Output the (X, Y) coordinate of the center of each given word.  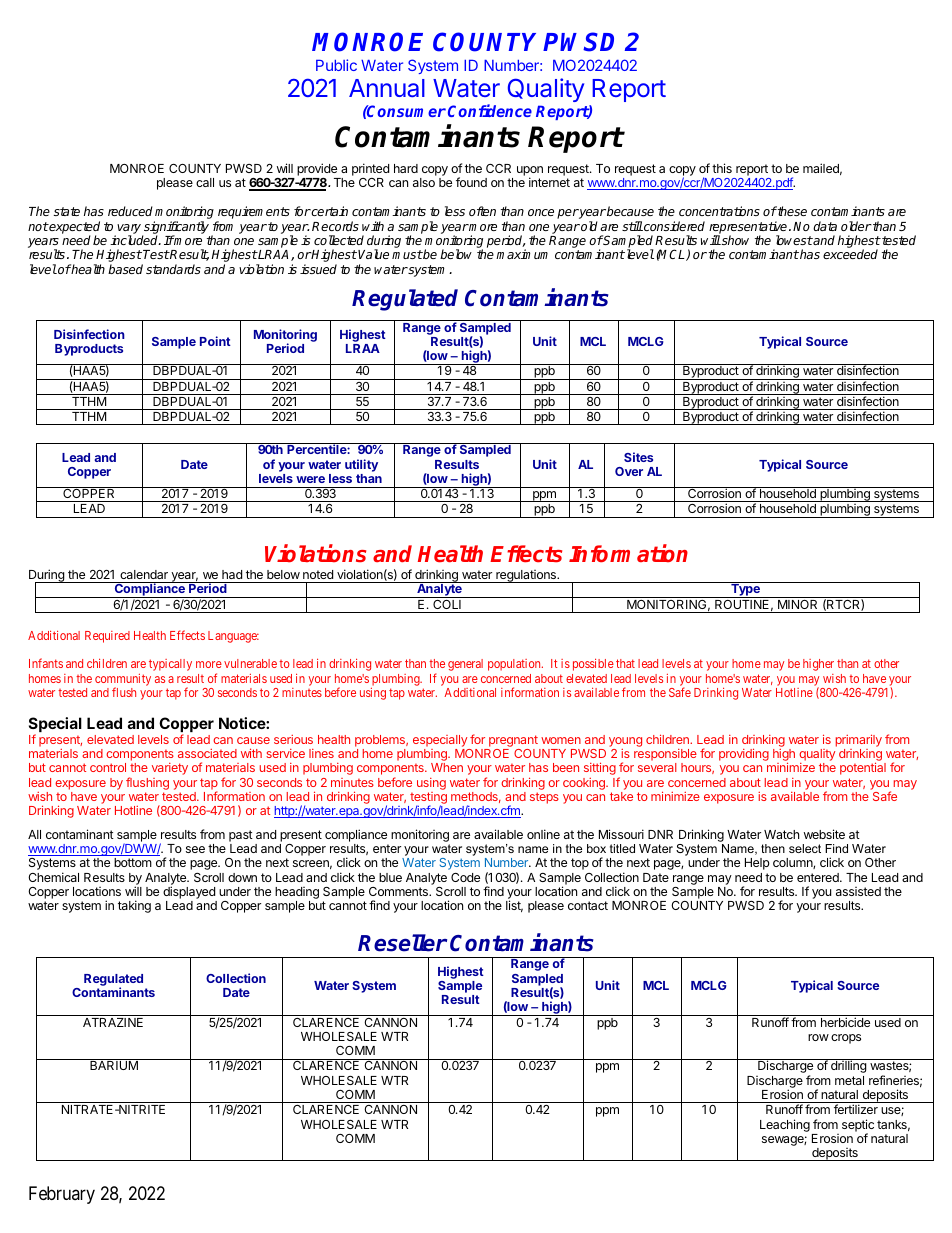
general (465, 665)
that (625, 663)
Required (107, 637)
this (722, 168)
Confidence (490, 110)
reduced (130, 211)
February (62, 1195)
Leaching (785, 1125)
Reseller (402, 943)
